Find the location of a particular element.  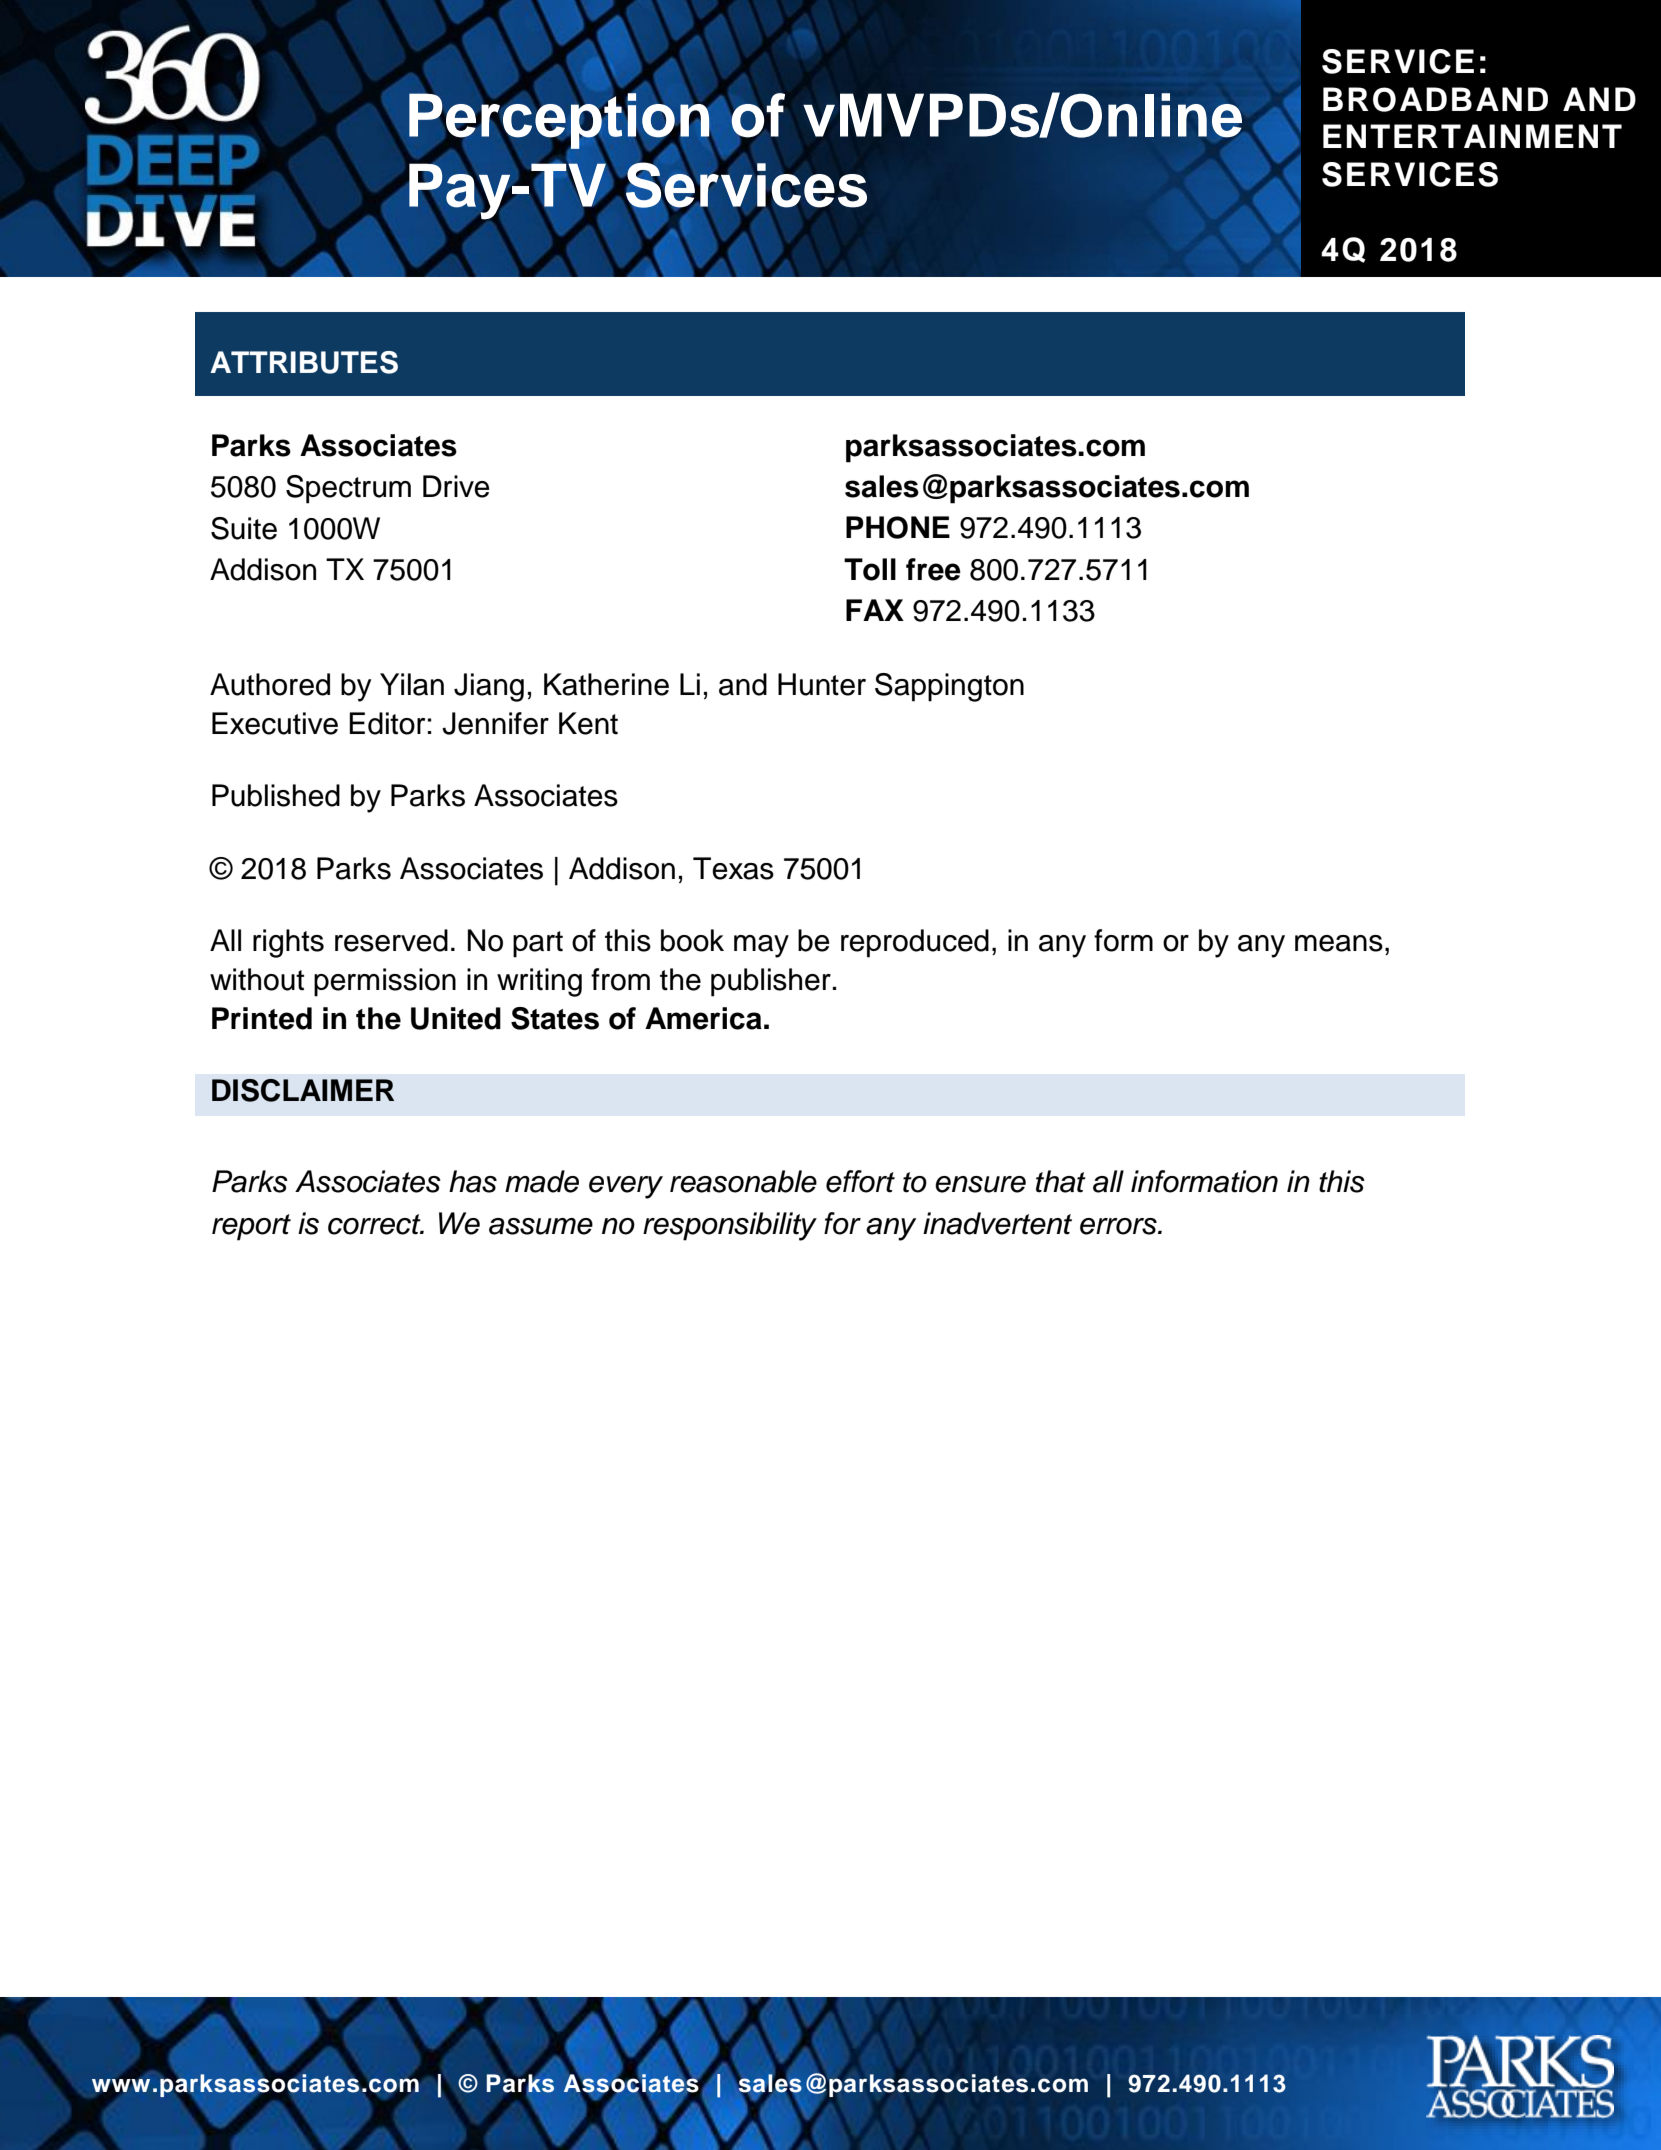

means is located at coordinates (1339, 943).
